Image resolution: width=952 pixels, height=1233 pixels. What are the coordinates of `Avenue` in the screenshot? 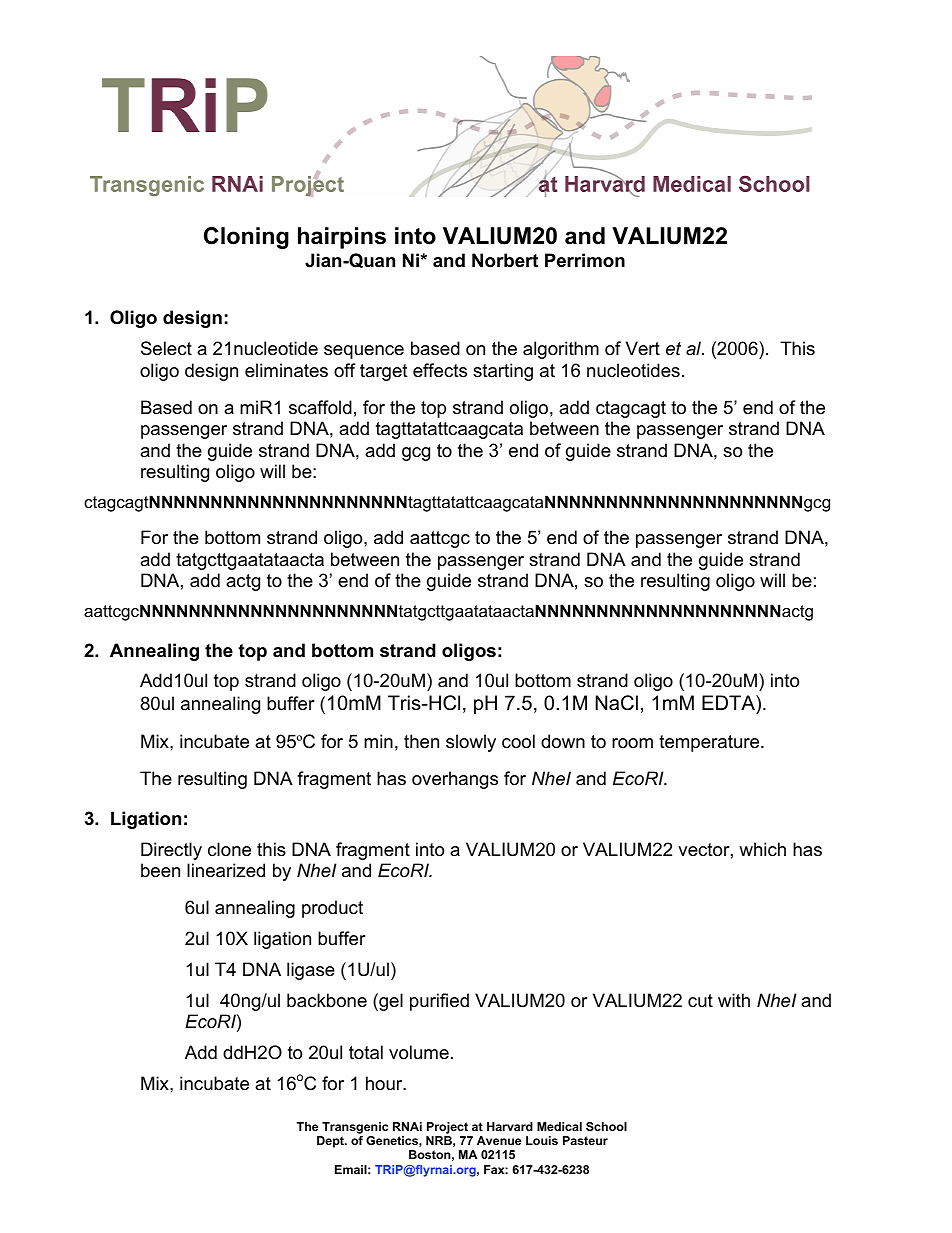 It's located at (499, 1140).
